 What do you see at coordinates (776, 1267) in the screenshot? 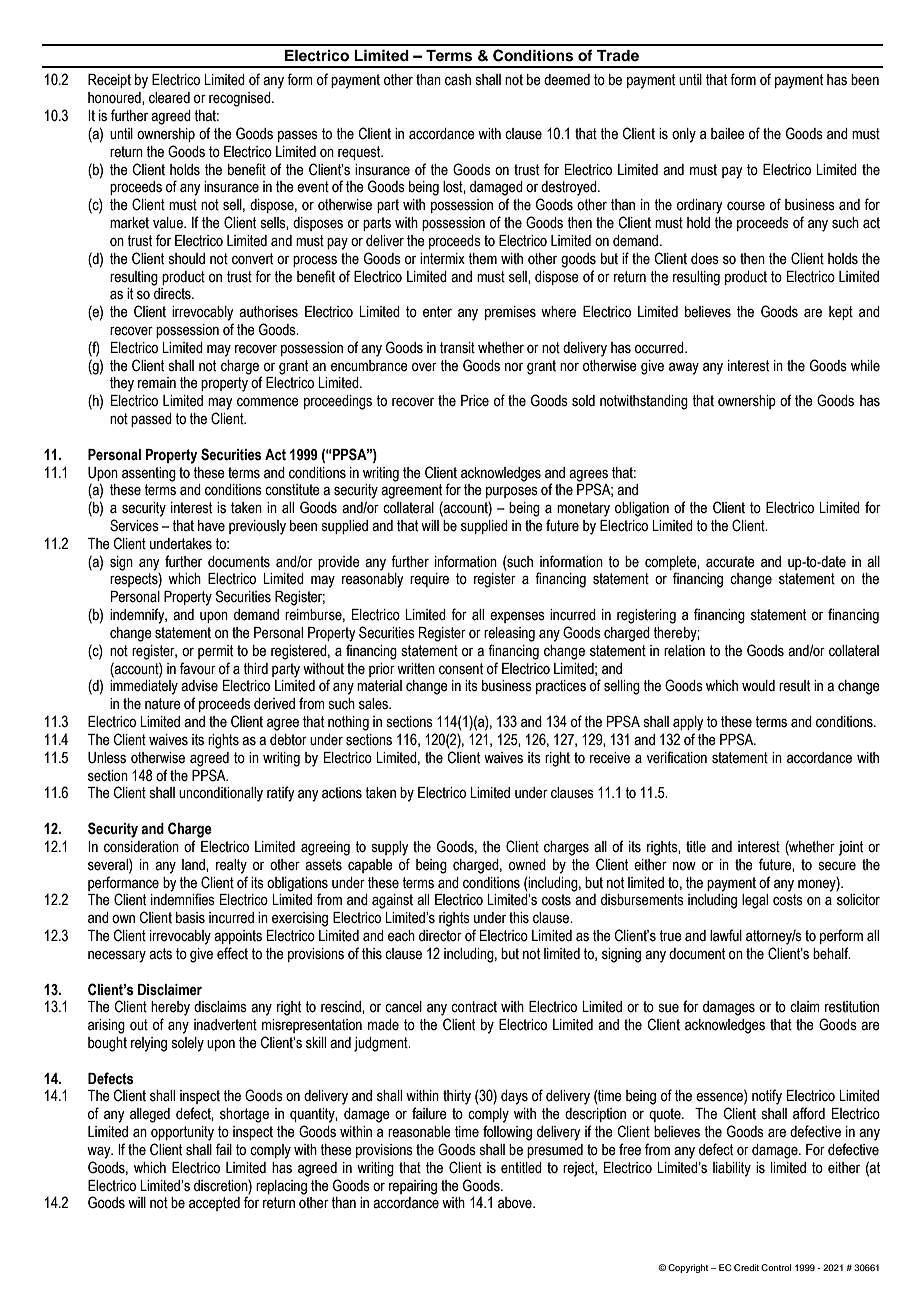
I see `Control` at bounding box center [776, 1267].
